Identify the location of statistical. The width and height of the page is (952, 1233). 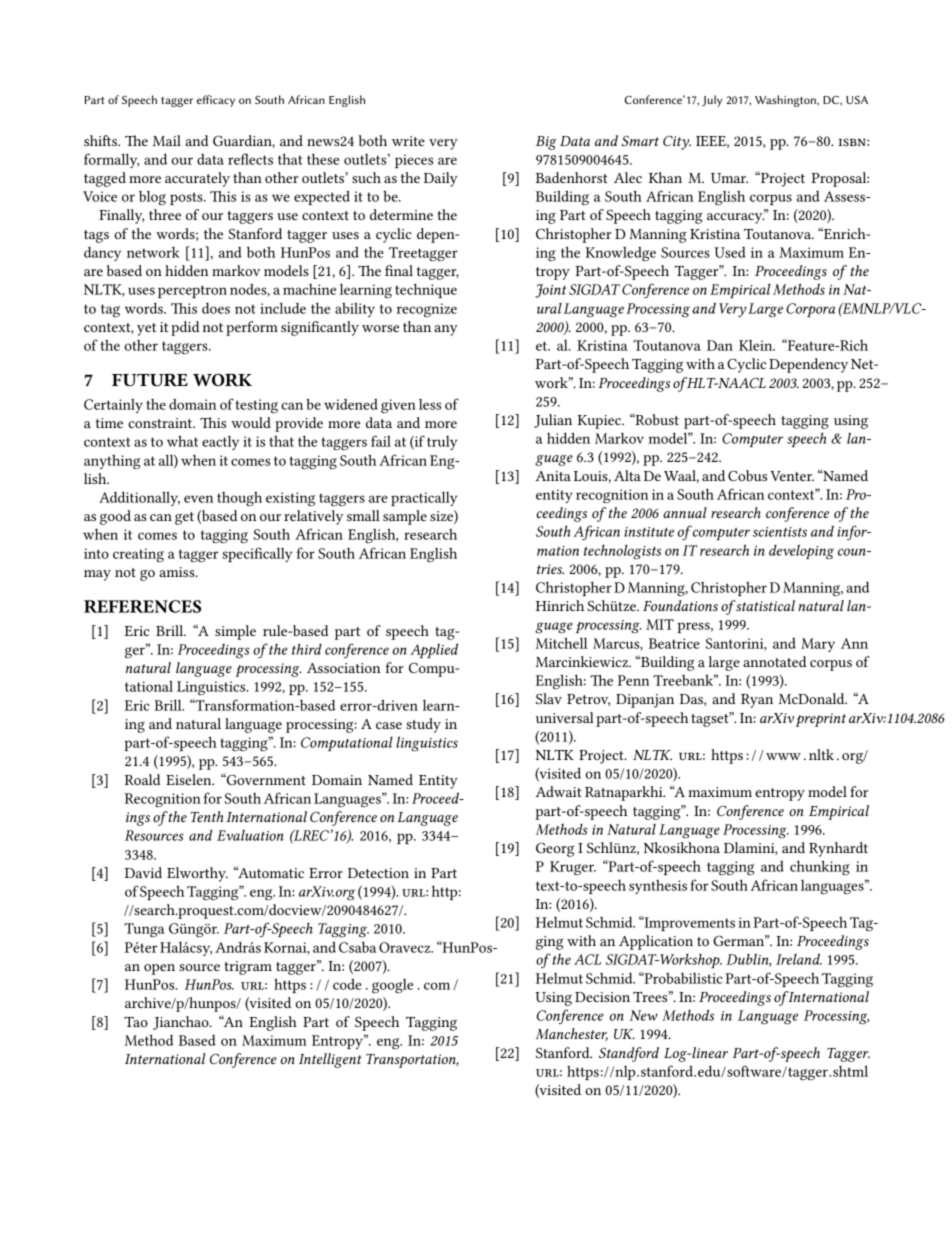
(764, 605).
